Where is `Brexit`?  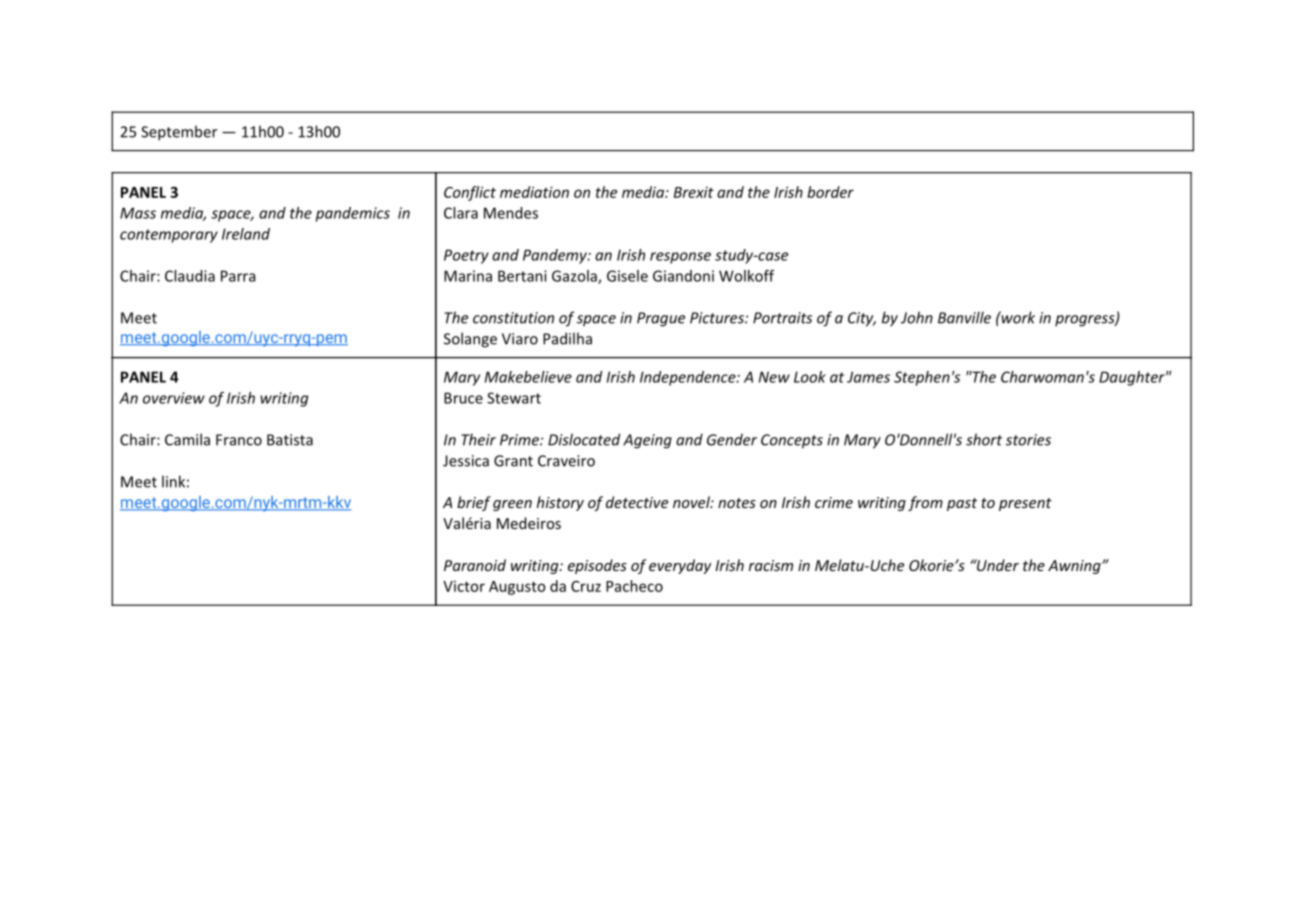
Brexit is located at coordinates (694, 192).
